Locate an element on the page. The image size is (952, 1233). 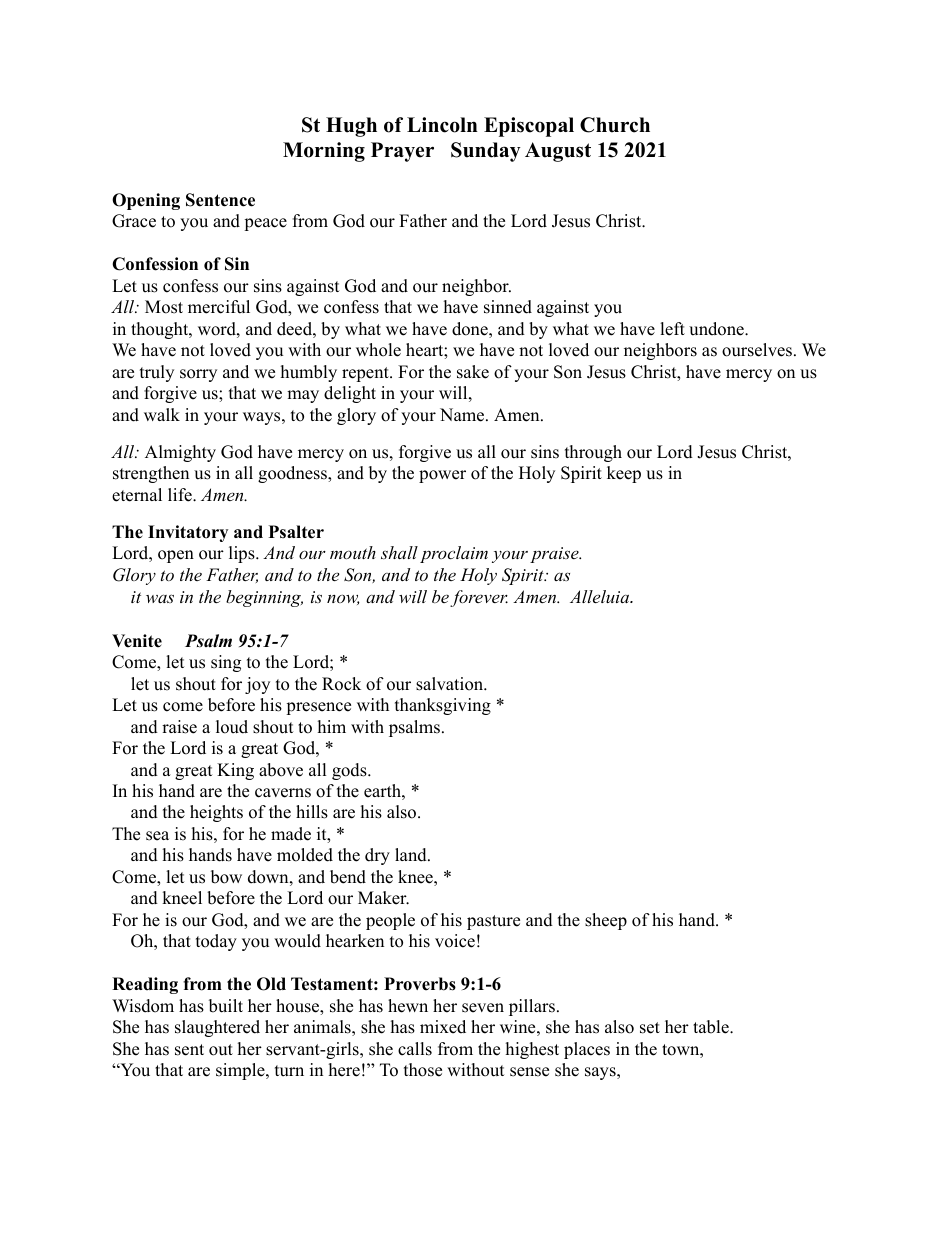
mixed is located at coordinates (443, 1027).
